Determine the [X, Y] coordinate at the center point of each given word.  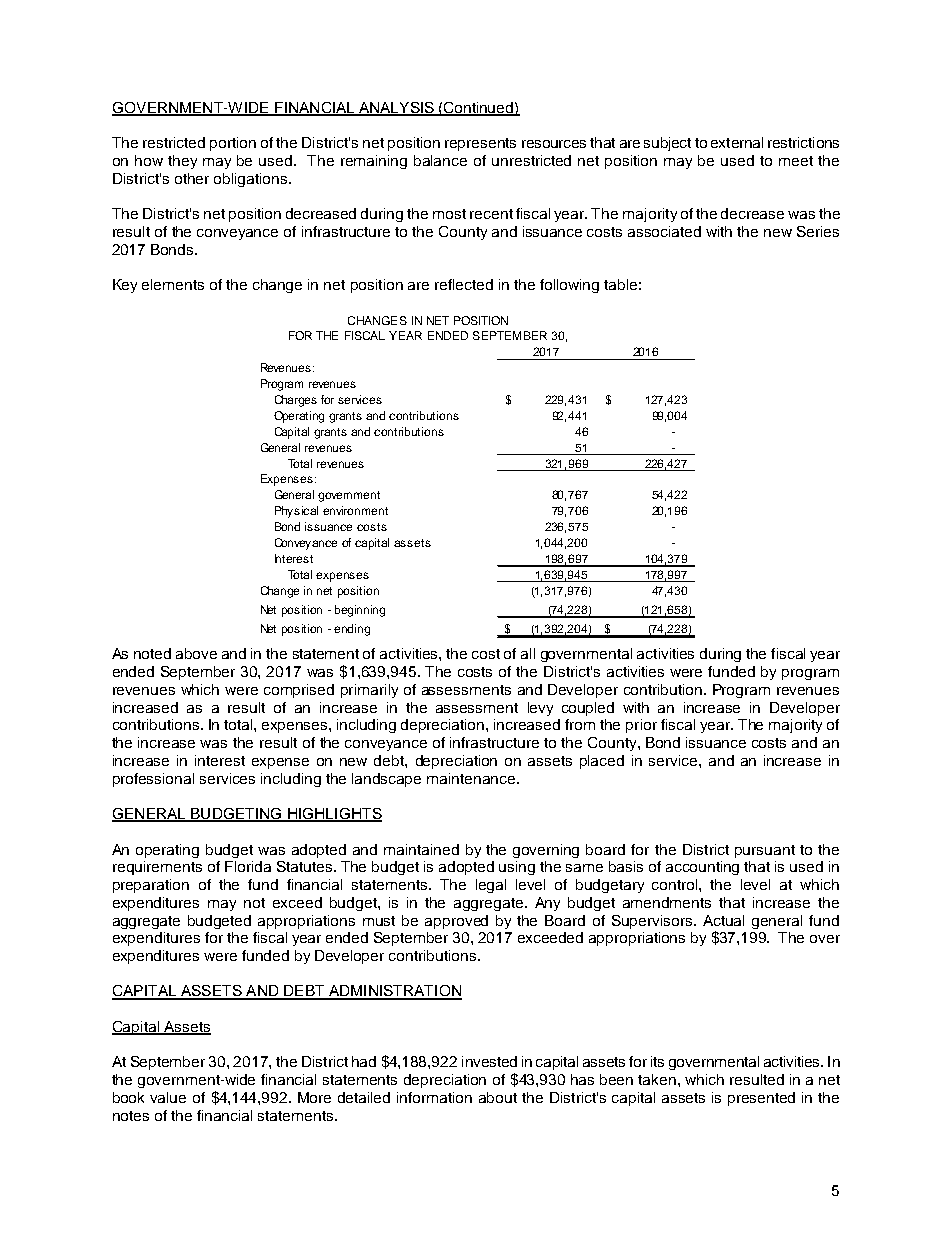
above [196, 653]
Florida [248, 866]
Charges [296, 401]
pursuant [765, 851]
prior [641, 726]
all [528, 653]
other [192, 178]
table [620, 284]
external [737, 142]
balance [440, 160]
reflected [464, 284]
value [168, 1097]
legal [491, 886]
